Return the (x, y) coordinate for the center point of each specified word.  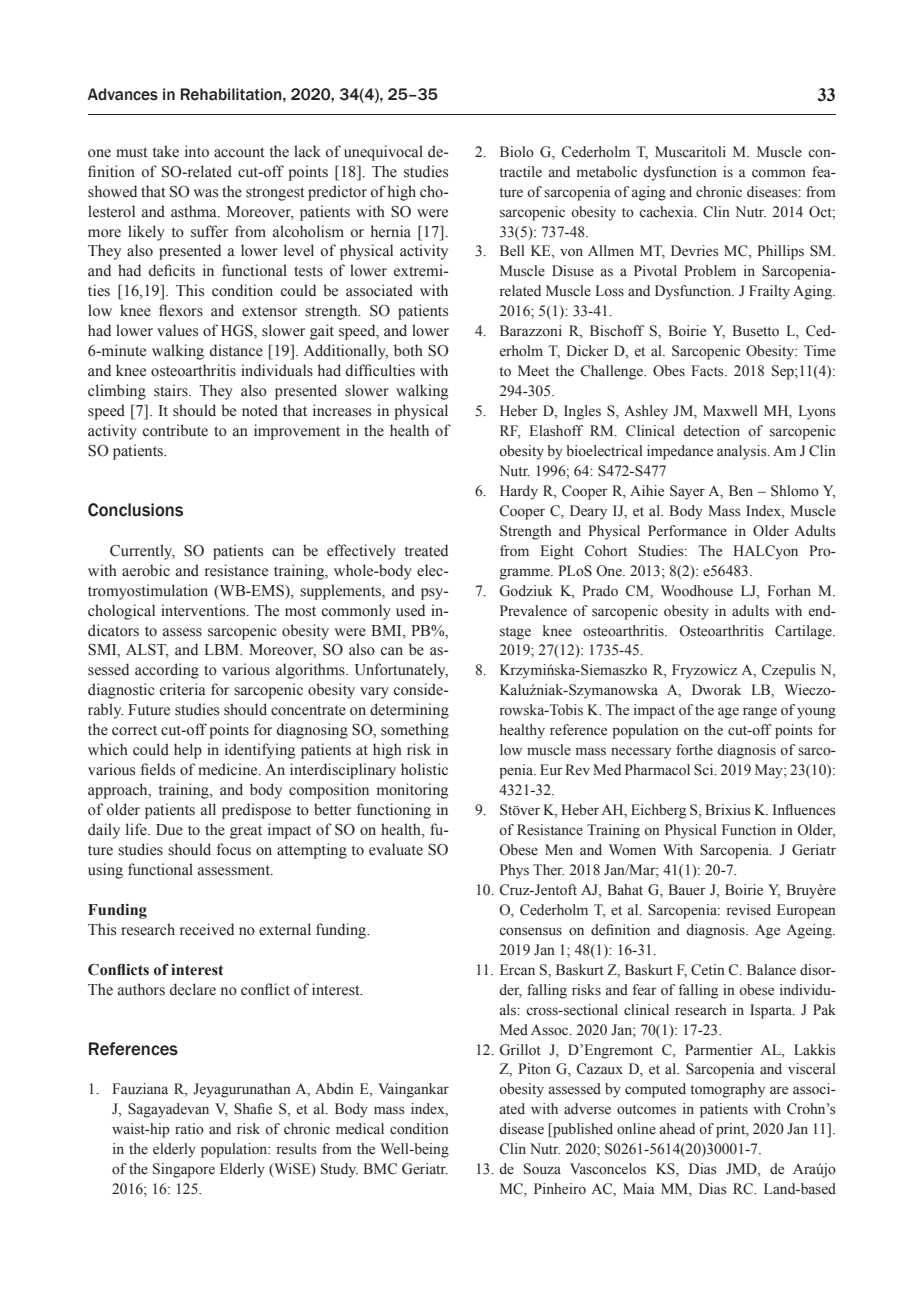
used (410, 610)
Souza (542, 1169)
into (197, 151)
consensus (530, 931)
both (408, 350)
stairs (172, 390)
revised (749, 910)
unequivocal (383, 153)
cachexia (667, 212)
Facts (708, 371)
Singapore (184, 1170)
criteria (183, 689)
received (207, 929)
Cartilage (804, 632)
